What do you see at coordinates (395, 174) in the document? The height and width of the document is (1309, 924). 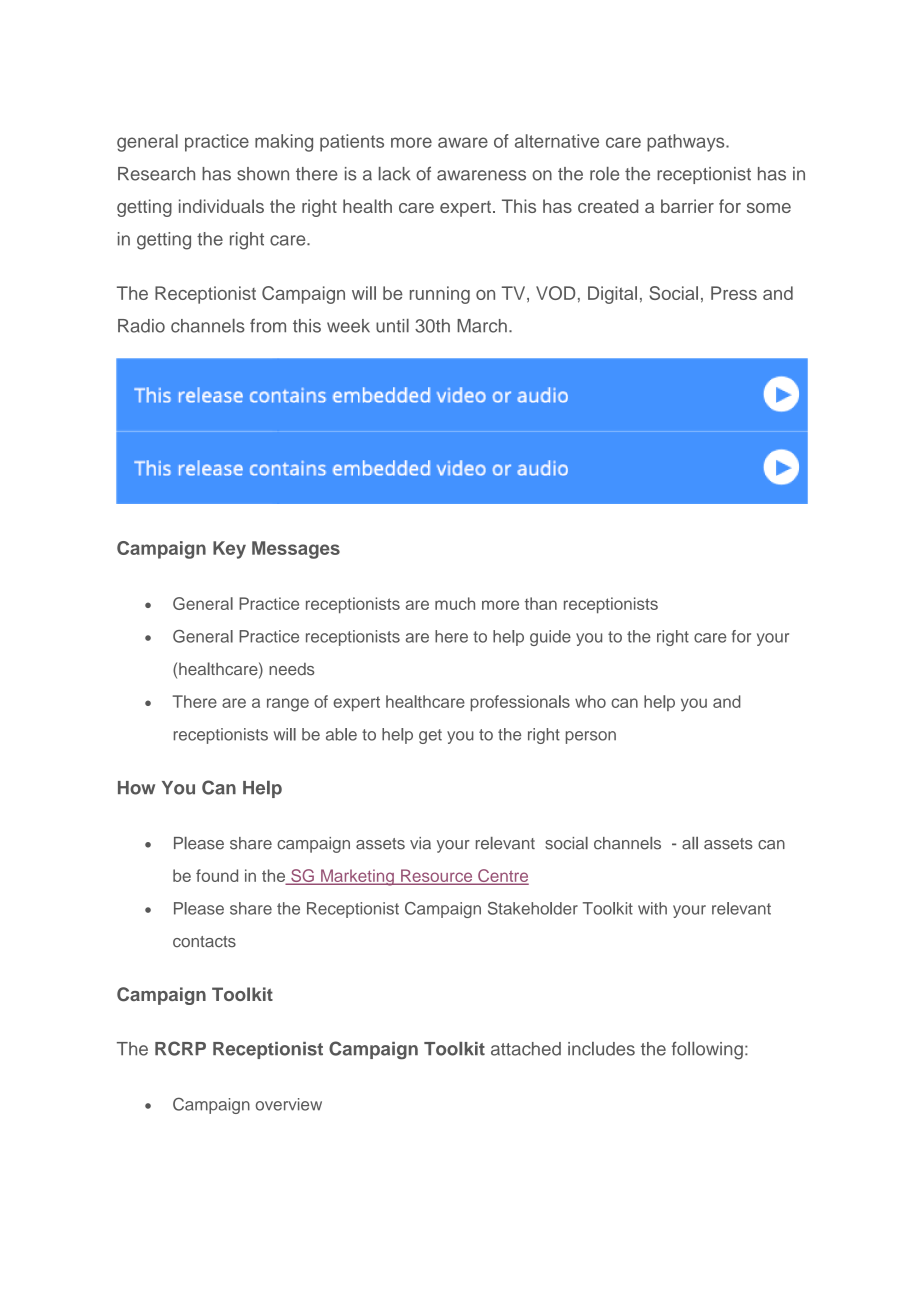 I see `lack` at bounding box center [395, 174].
